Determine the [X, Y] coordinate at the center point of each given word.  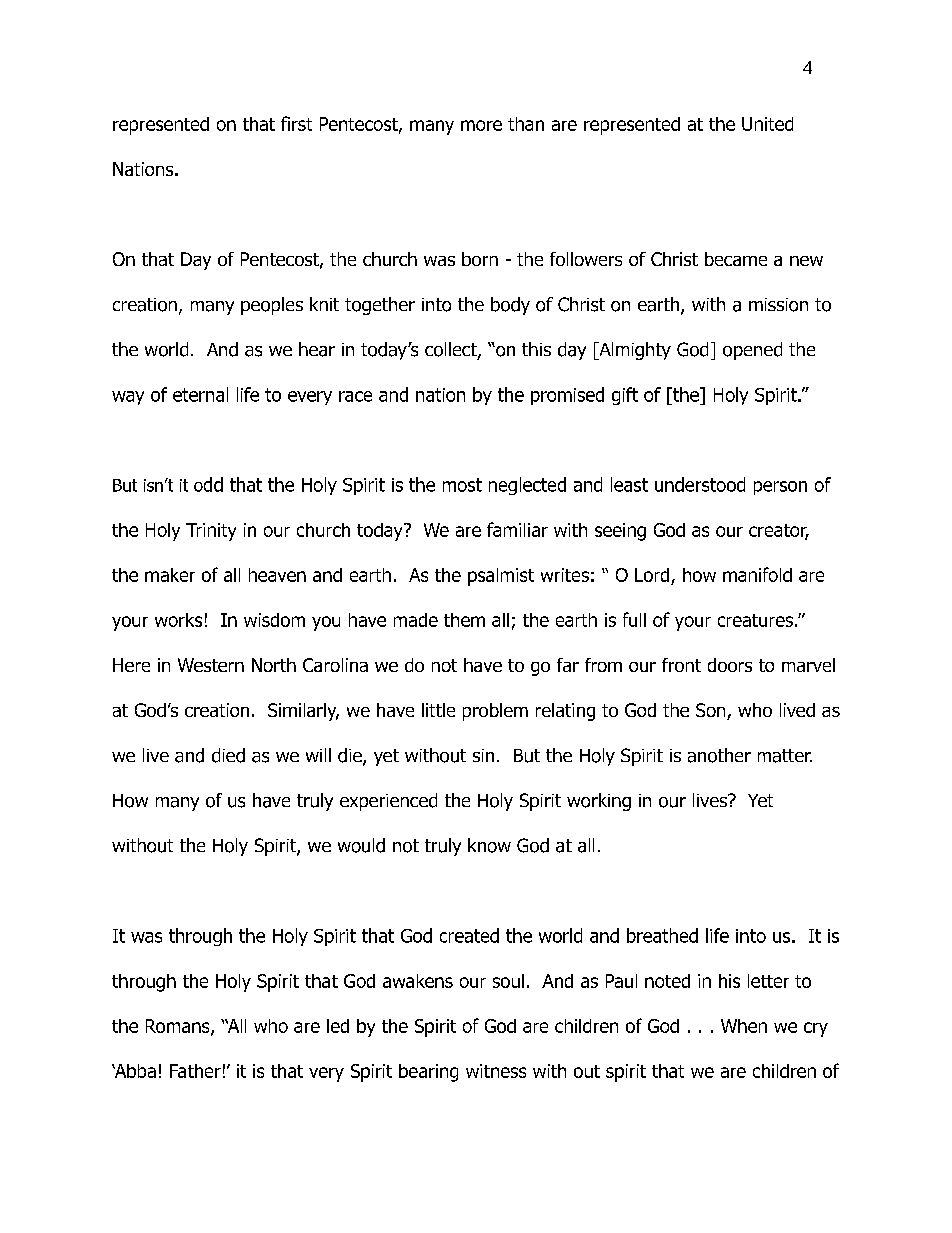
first [296, 123]
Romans [179, 1027]
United [767, 124]
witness [496, 1071]
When [744, 1026]
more [481, 125]
